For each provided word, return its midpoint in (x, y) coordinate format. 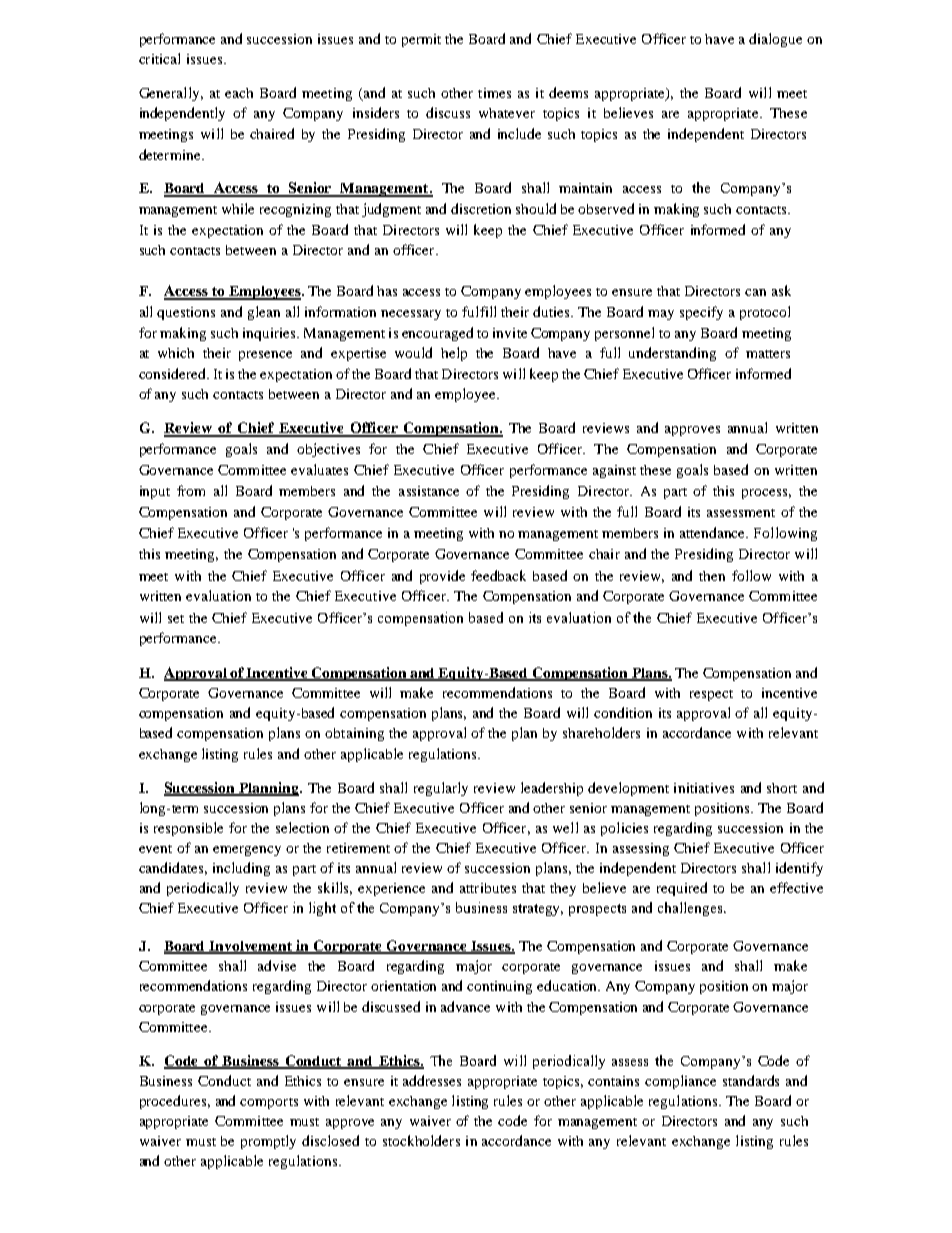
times (494, 93)
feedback (498, 575)
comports (269, 1103)
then (712, 576)
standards (751, 1080)
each (239, 93)
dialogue (775, 40)
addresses (432, 1080)
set (176, 619)
